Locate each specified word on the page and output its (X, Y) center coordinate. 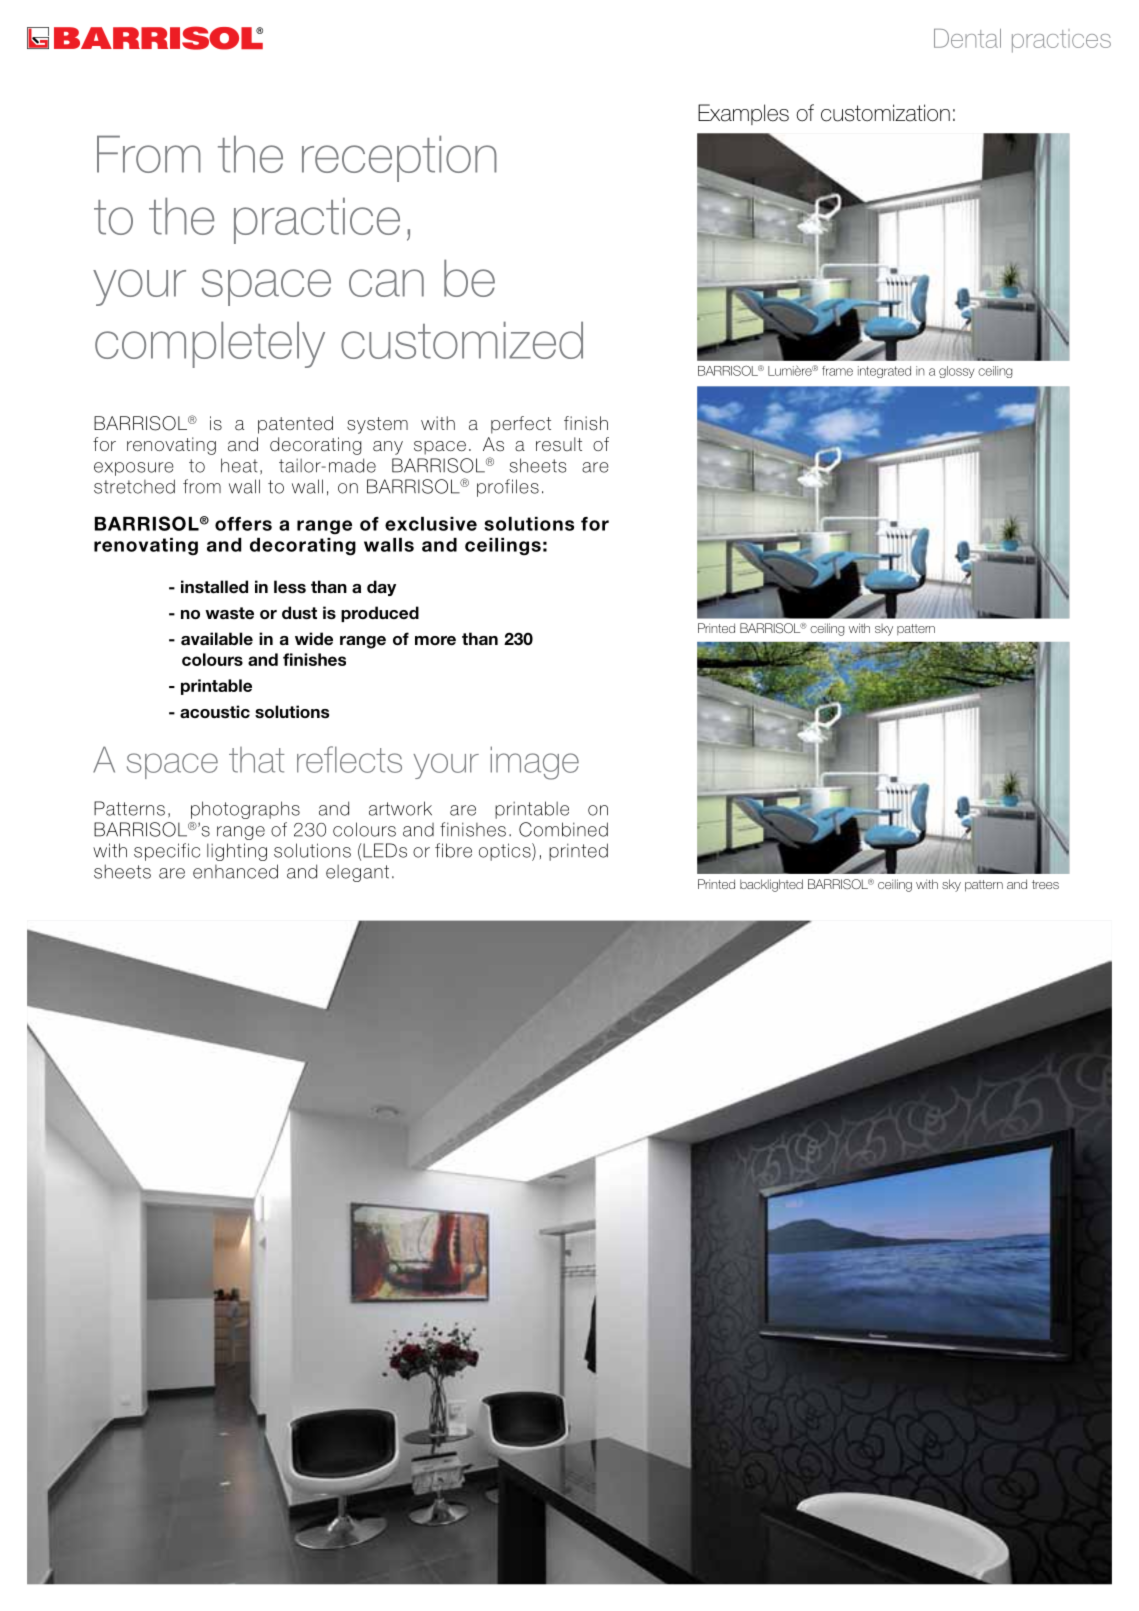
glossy (956, 372)
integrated (884, 372)
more (435, 641)
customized (462, 340)
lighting (237, 852)
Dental (967, 38)
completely (210, 344)
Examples (743, 114)
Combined (563, 829)
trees (1045, 884)
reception (399, 158)
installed (214, 587)
